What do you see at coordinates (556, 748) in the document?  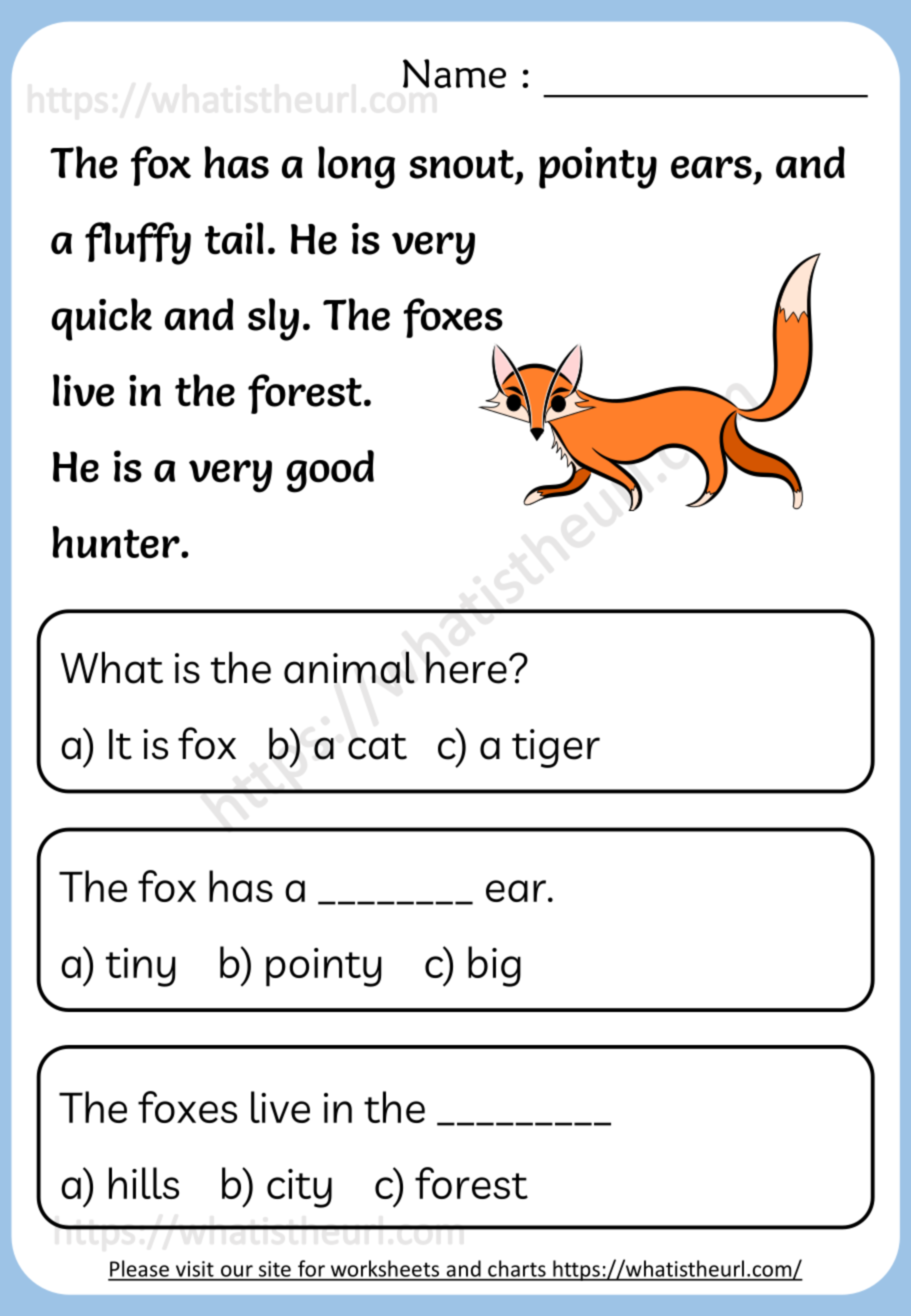 I see `tiger` at bounding box center [556, 748].
